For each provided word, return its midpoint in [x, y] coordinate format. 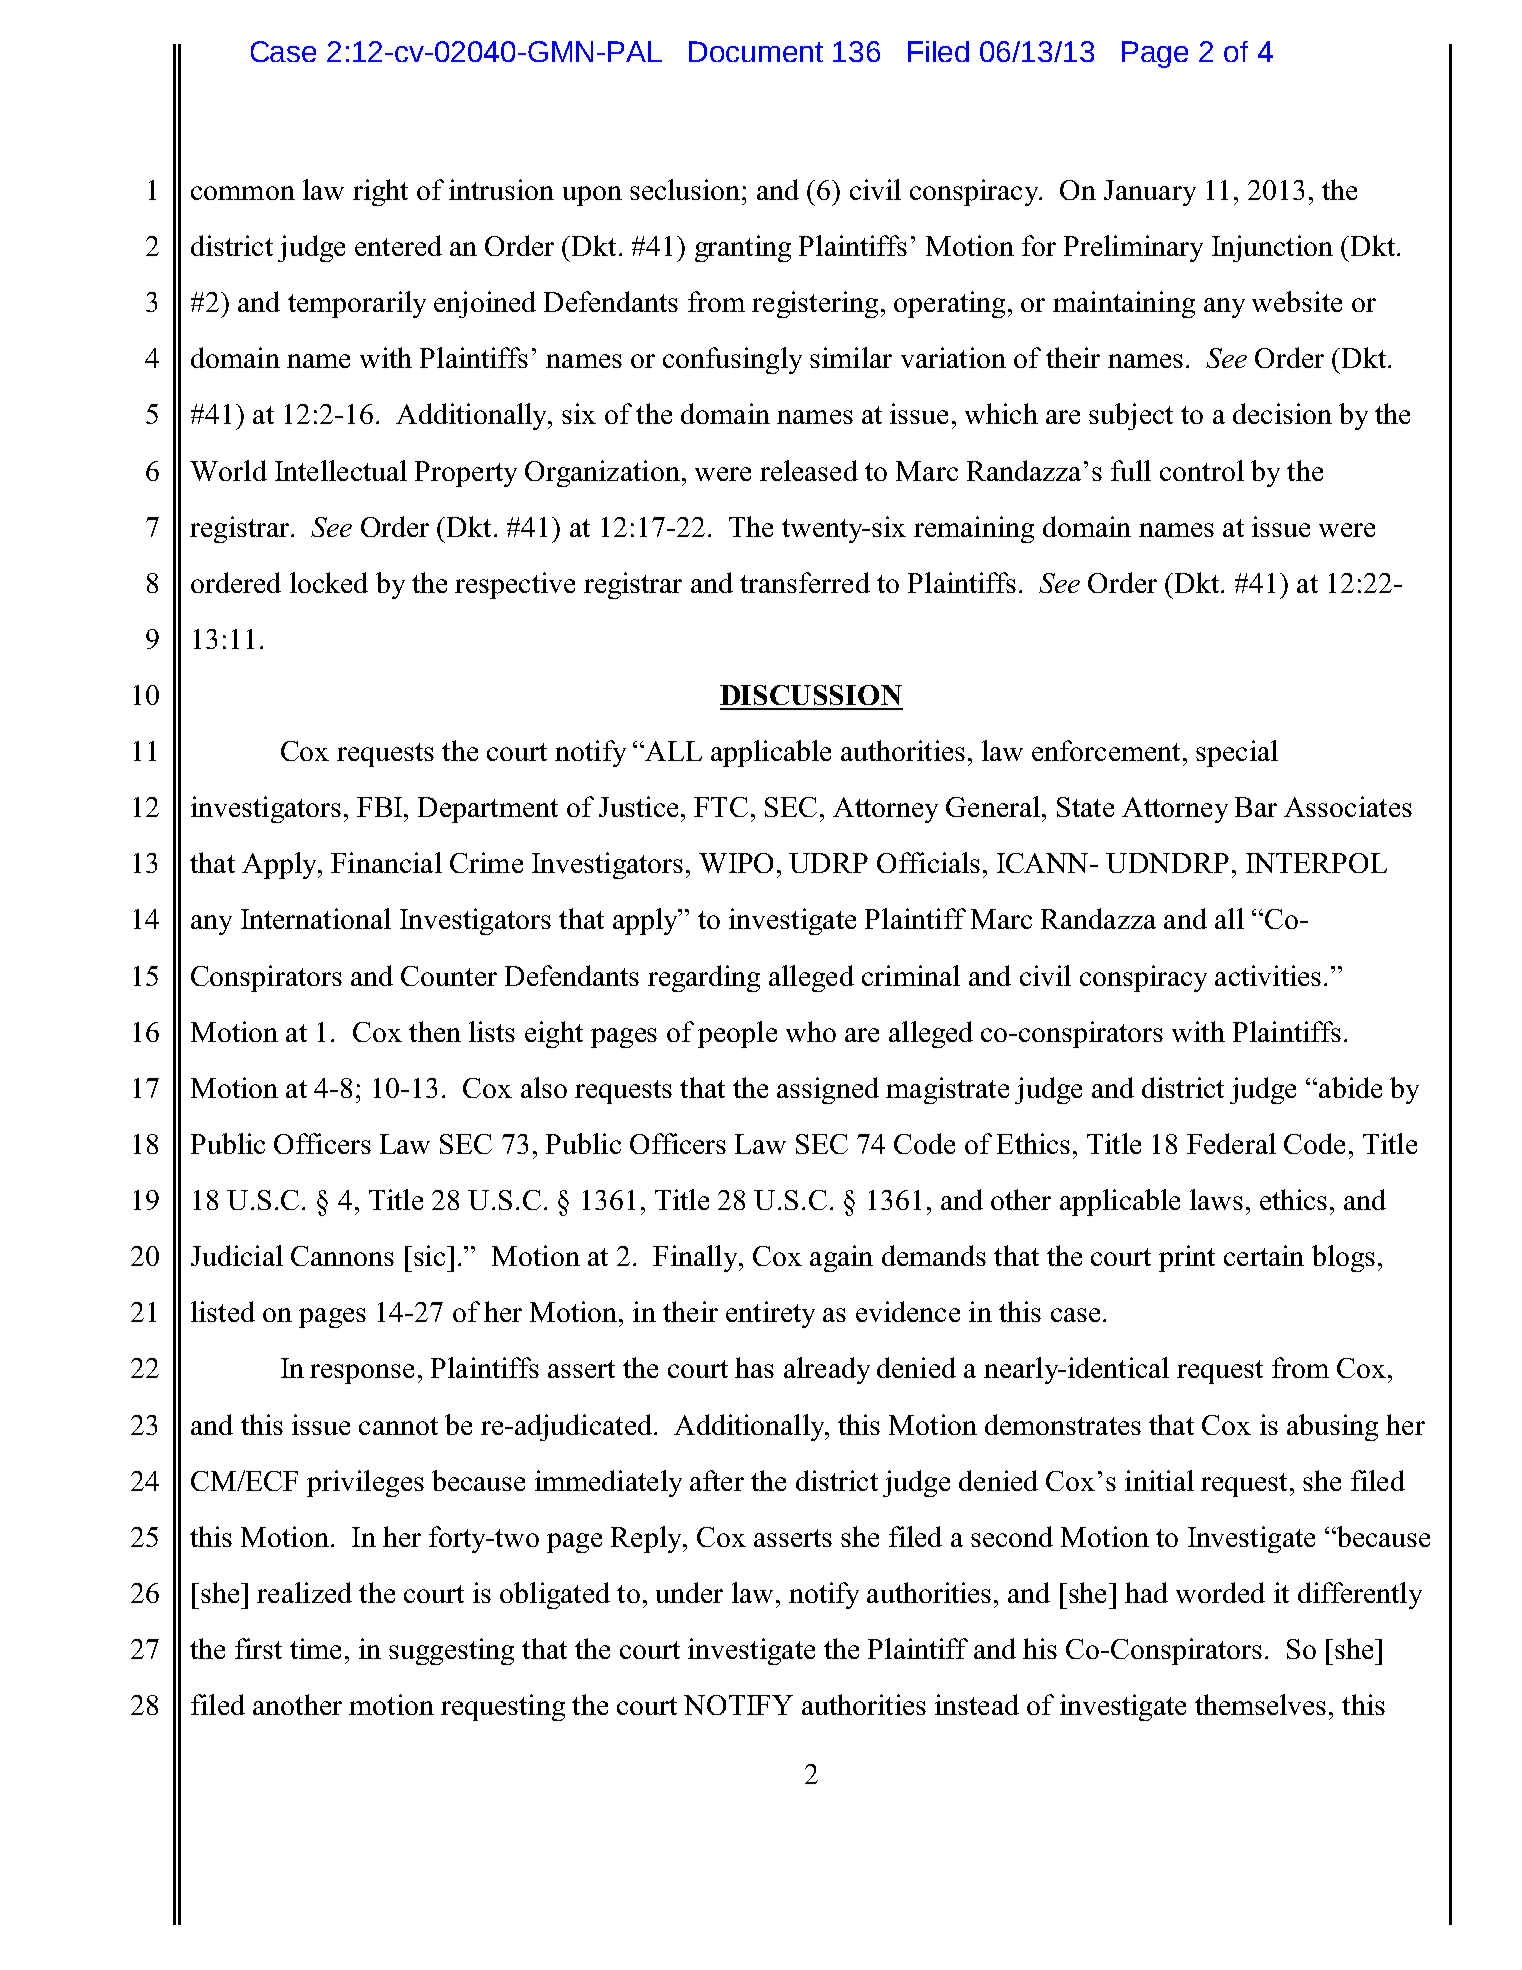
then [435, 1031]
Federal [1231, 1143]
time [315, 1648]
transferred [805, 582]
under [689, 1592]
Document [756, 51]
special [1237, 753]
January [1150, 193]
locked [329, 582]
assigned [828, 1090]
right [380, 192]
